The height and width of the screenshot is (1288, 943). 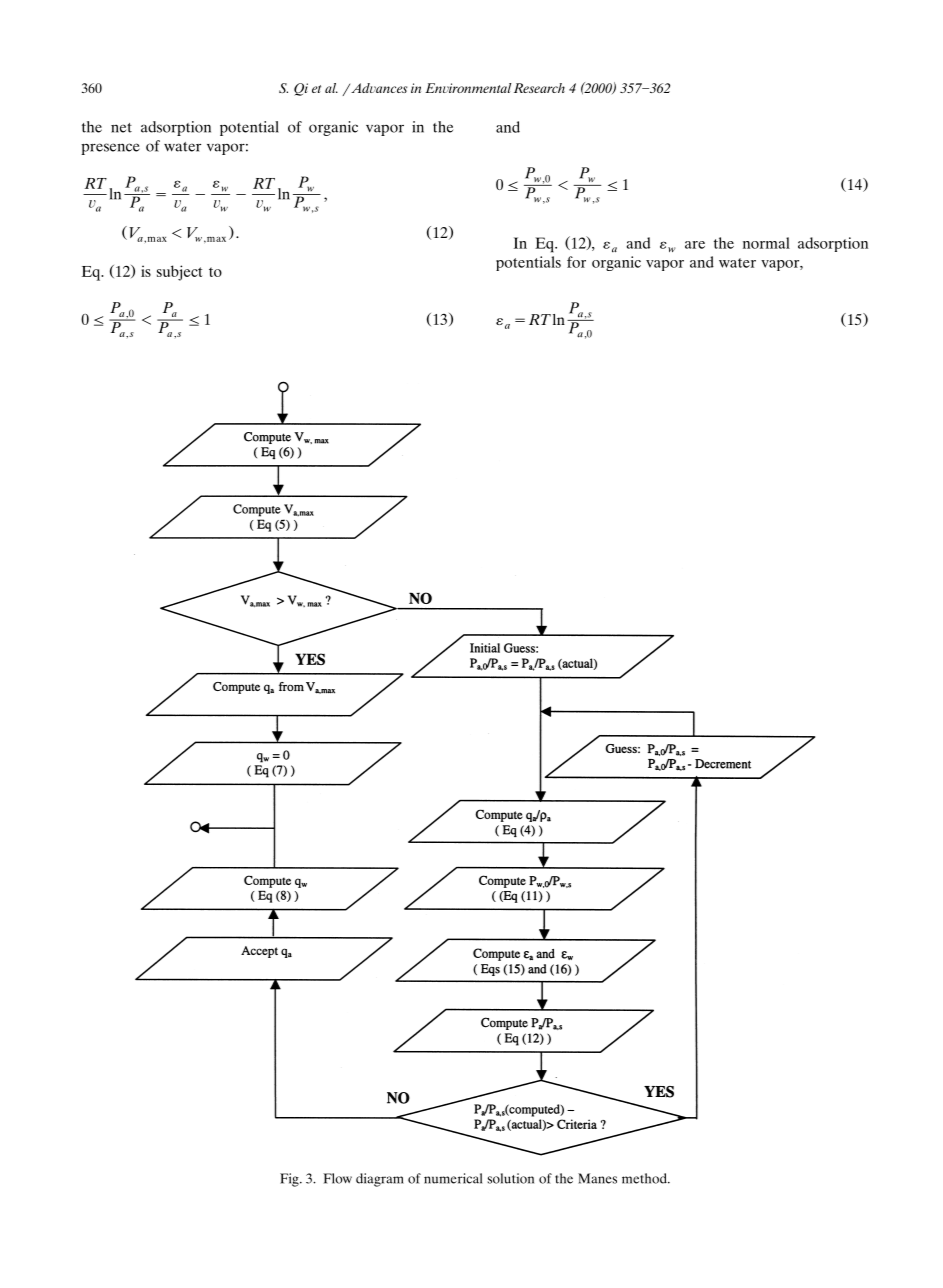 What do you see at coordinates (695, 245) in the screenshot?
I see `are` at bounding box center [695, 245].
